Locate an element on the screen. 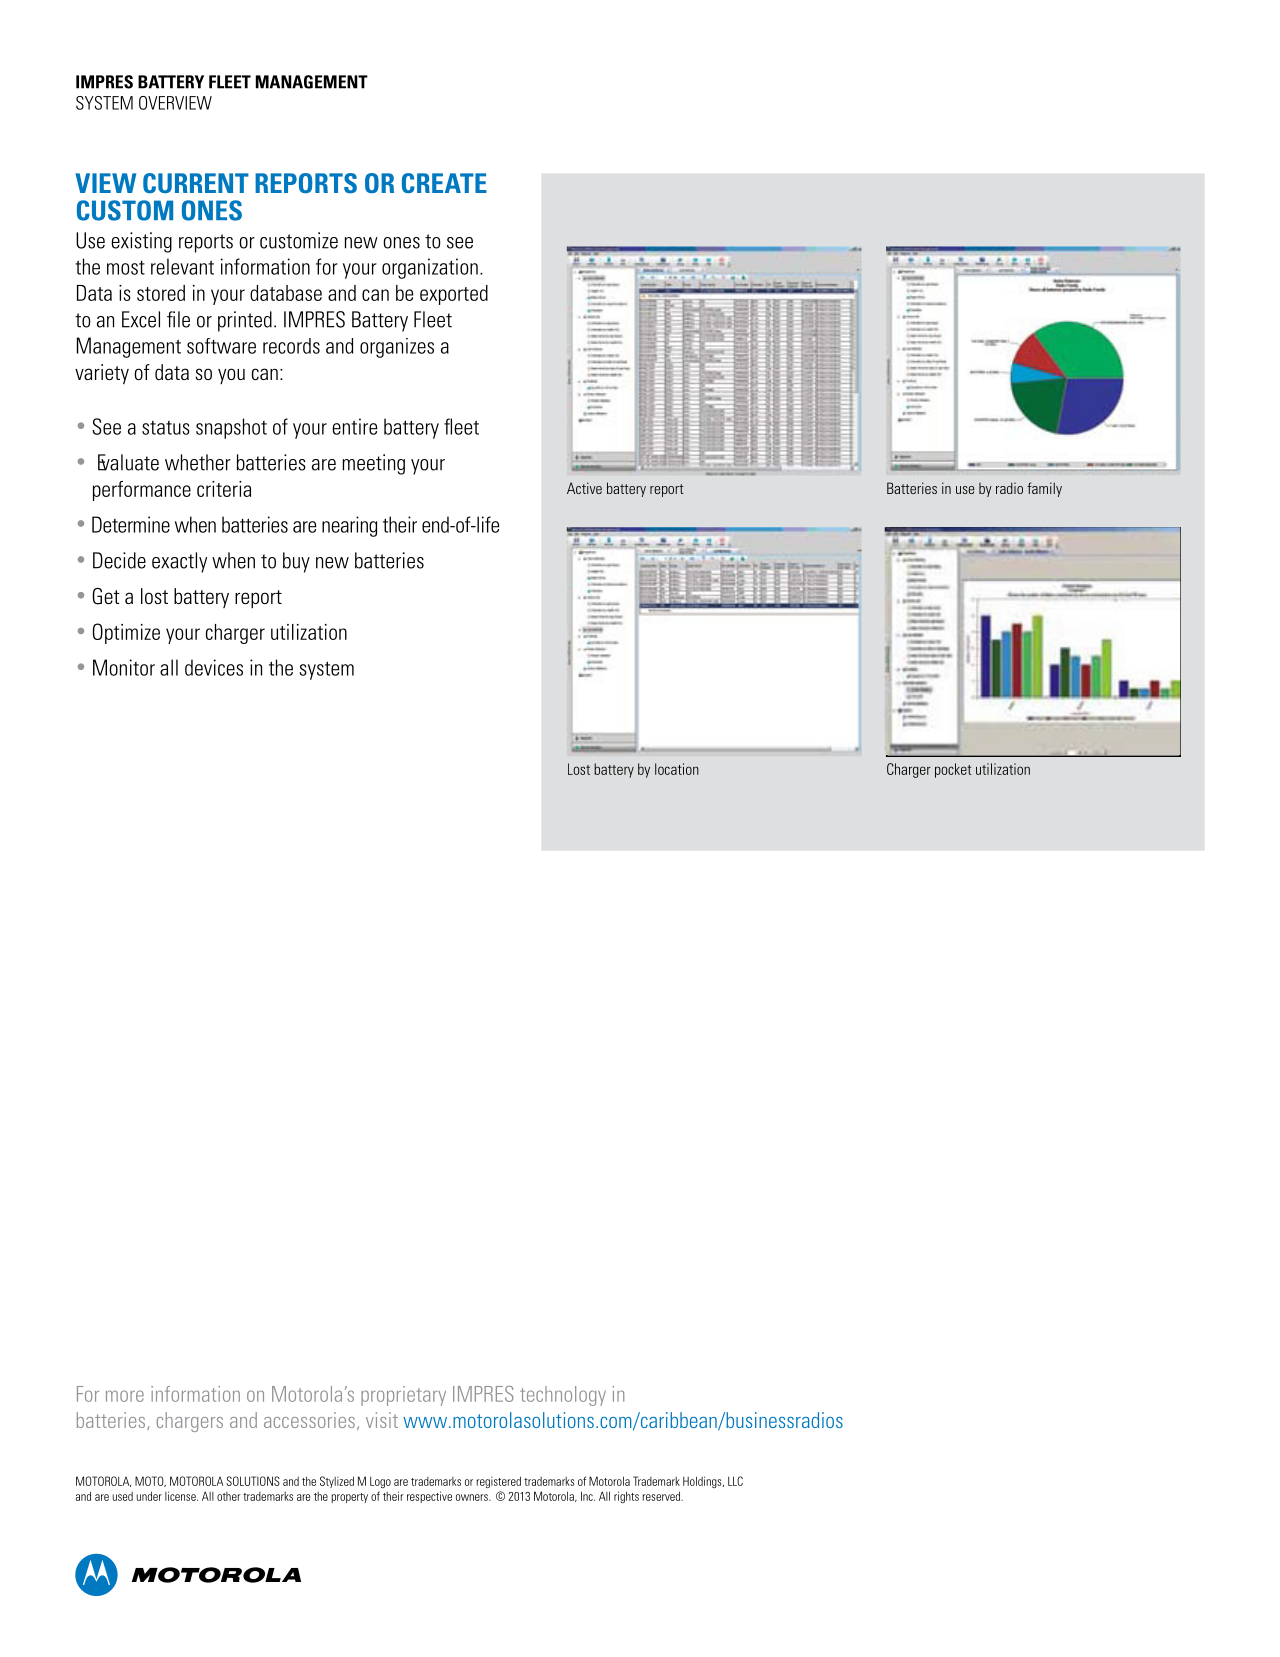 The width and height of the screenshot is (1280, 1657). location is located at coordinates (677, 769).
